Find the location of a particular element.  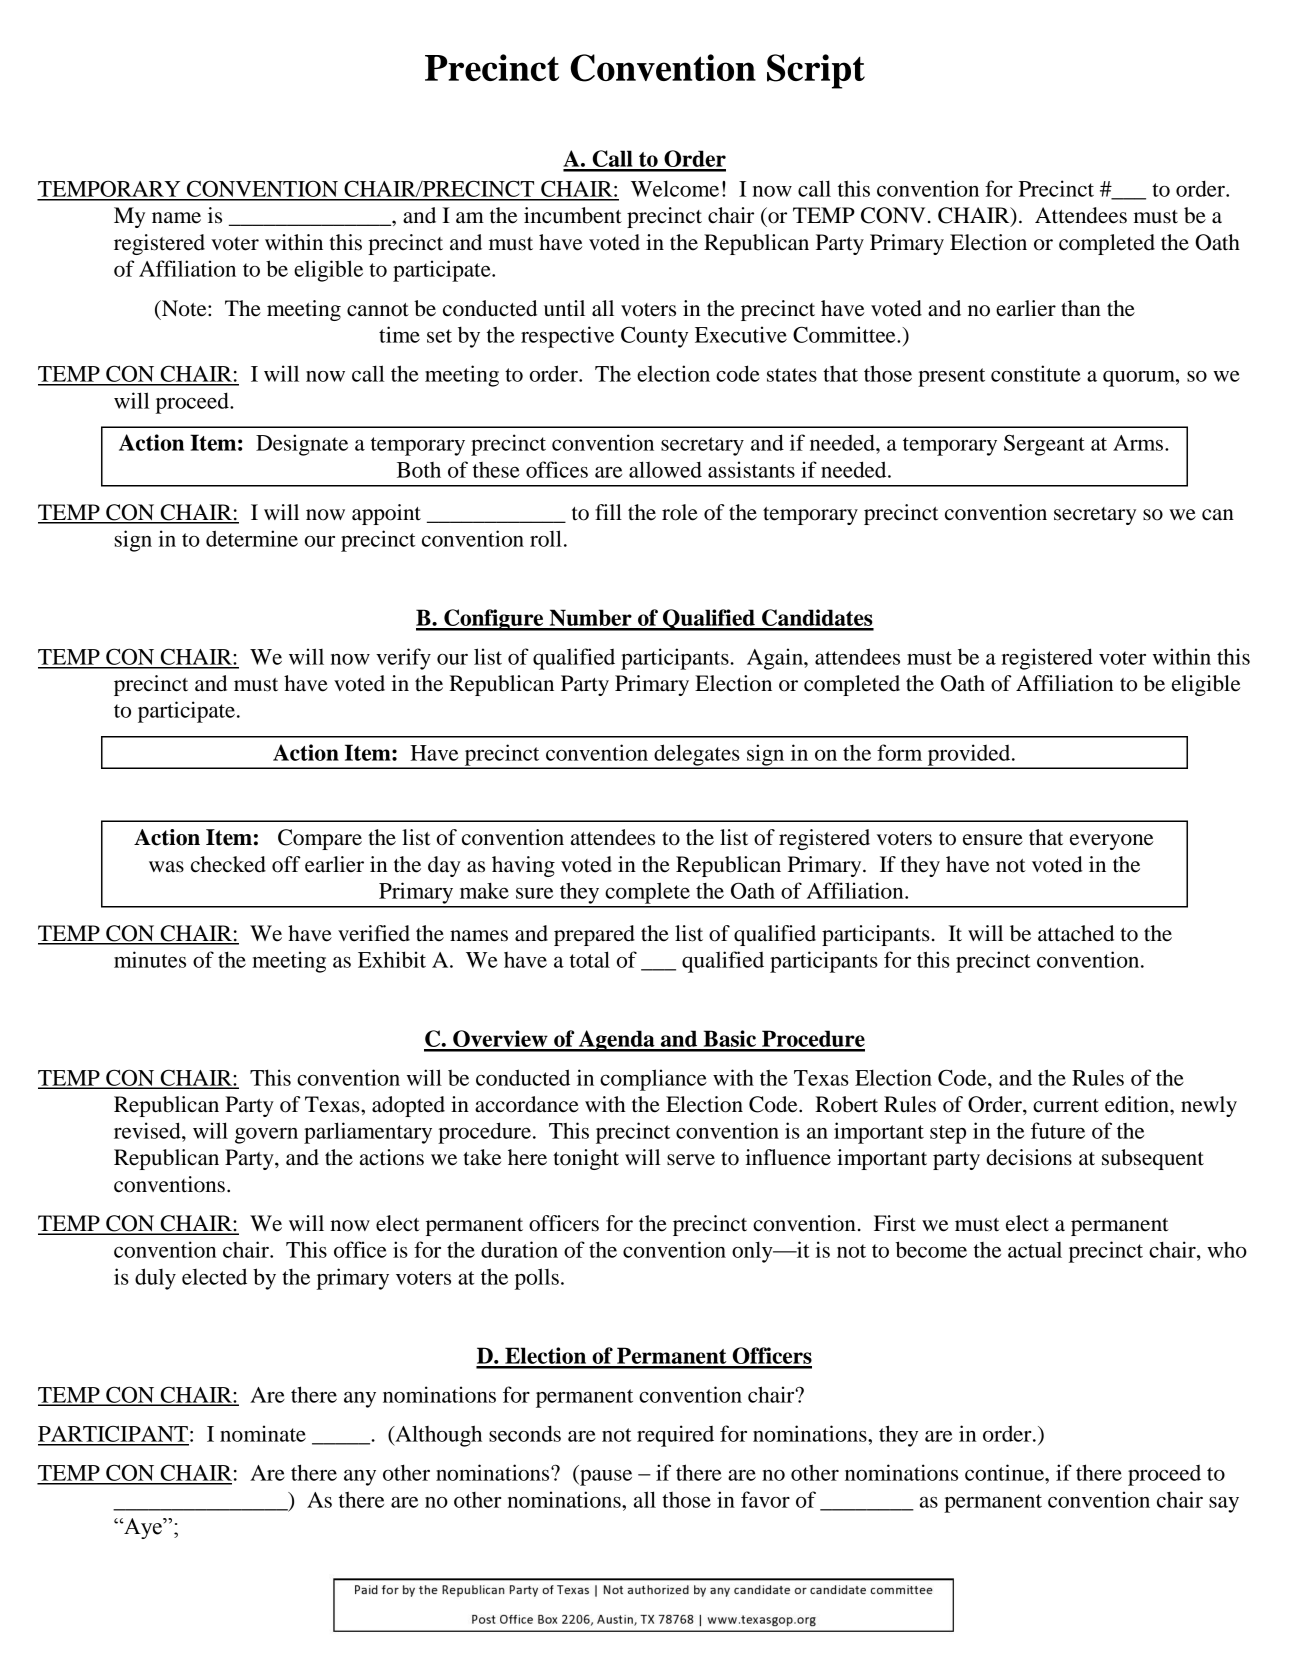

Arms is located at coordinates (1139, 443).
